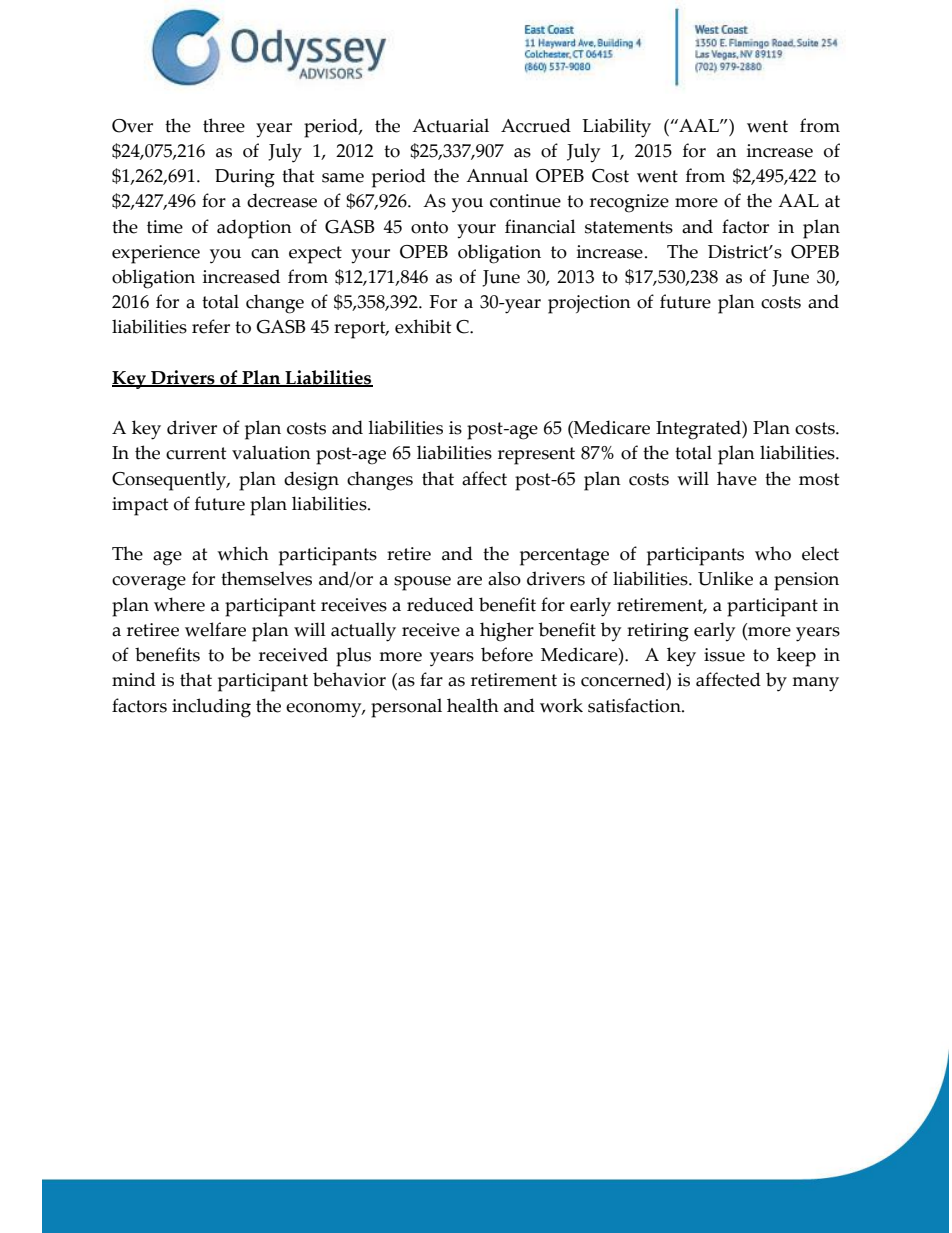 The height and width of the screenshot is (1233, 952). What do you see at coordinates (737, 478) in the screenshot?
I see `have` at bounding box center [737, 478].
